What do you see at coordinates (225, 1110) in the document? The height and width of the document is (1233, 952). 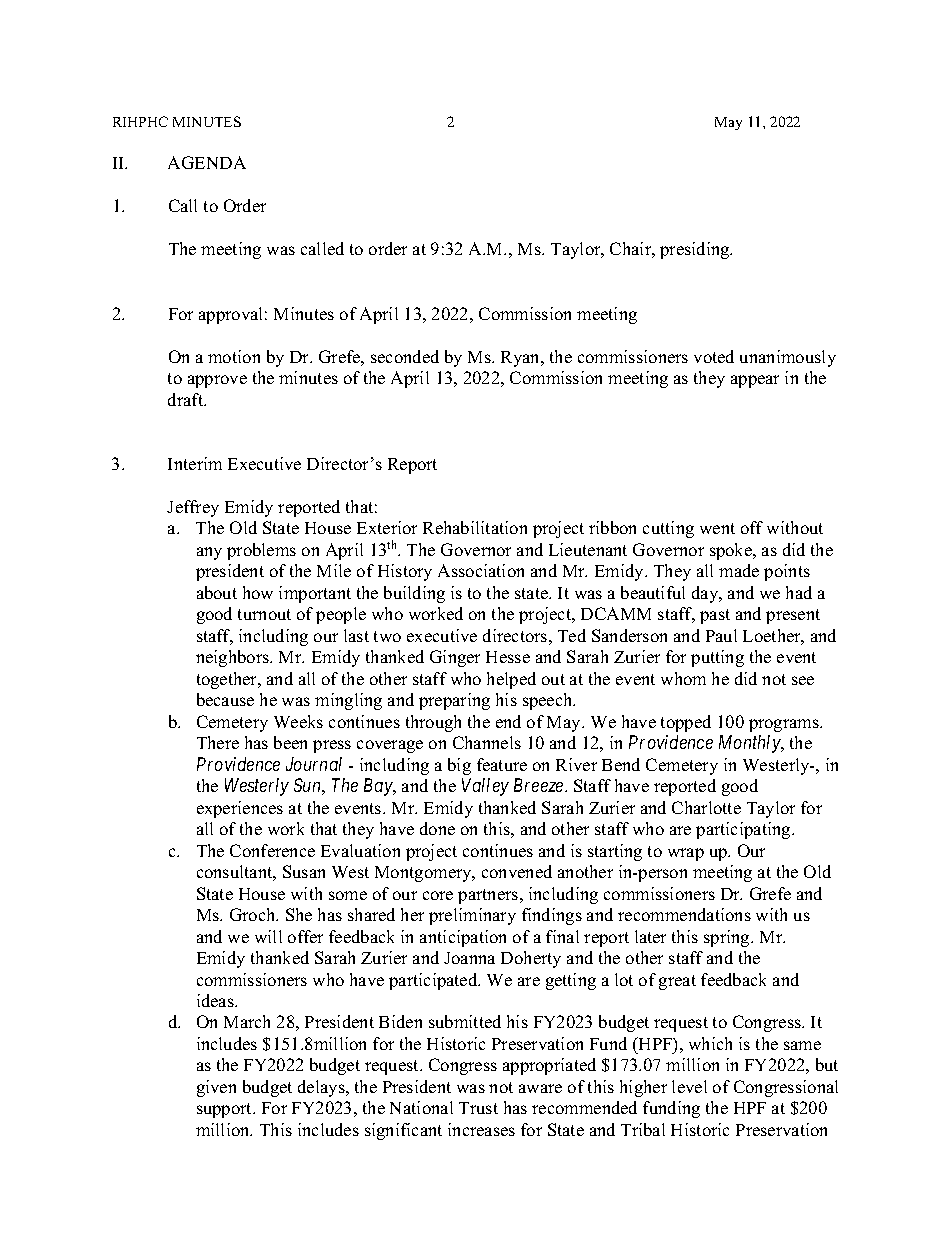 I see `support` at bounding box center [225, 1110].
